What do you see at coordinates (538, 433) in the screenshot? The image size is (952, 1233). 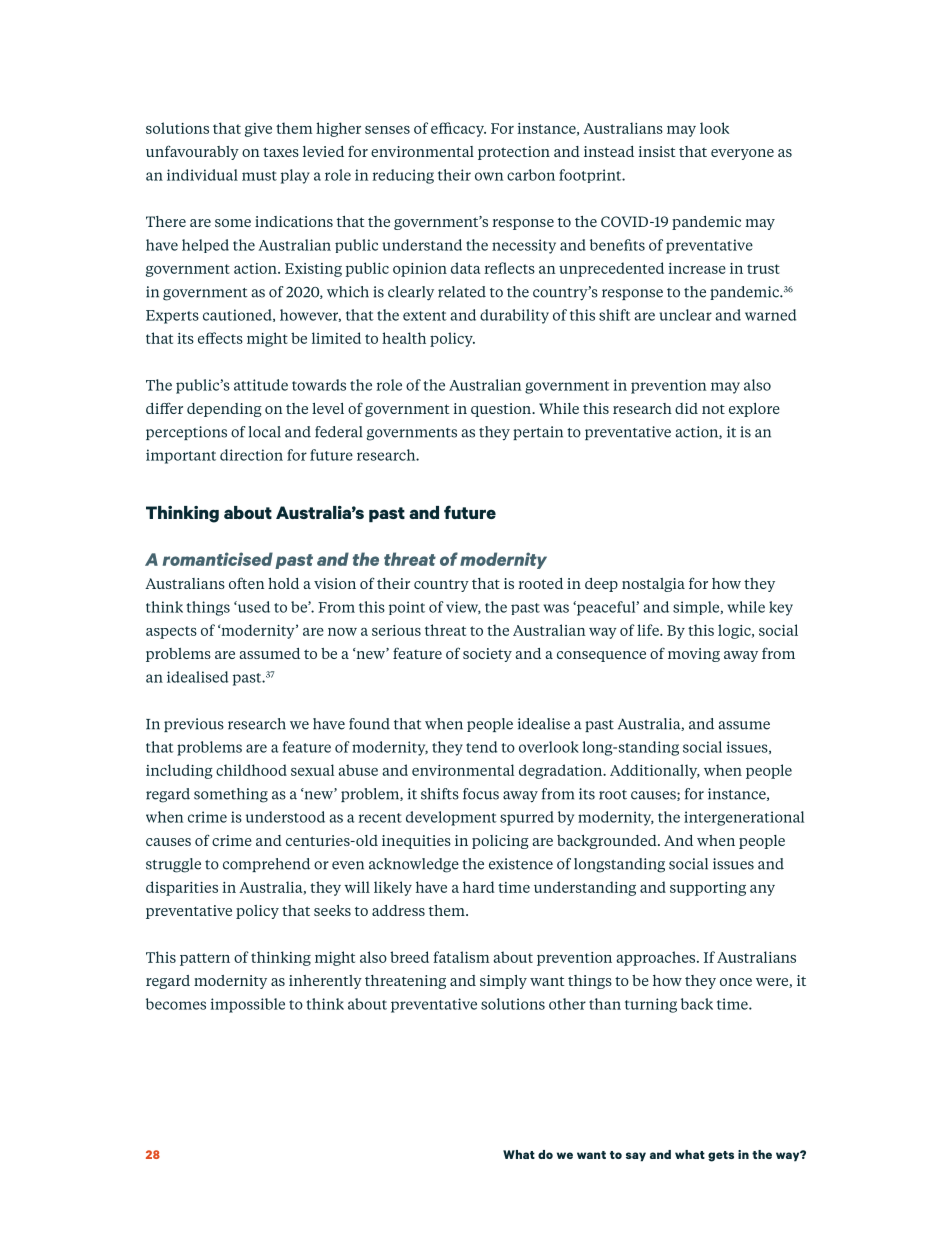 I see `pertain` at bounding box center [538, 433].
